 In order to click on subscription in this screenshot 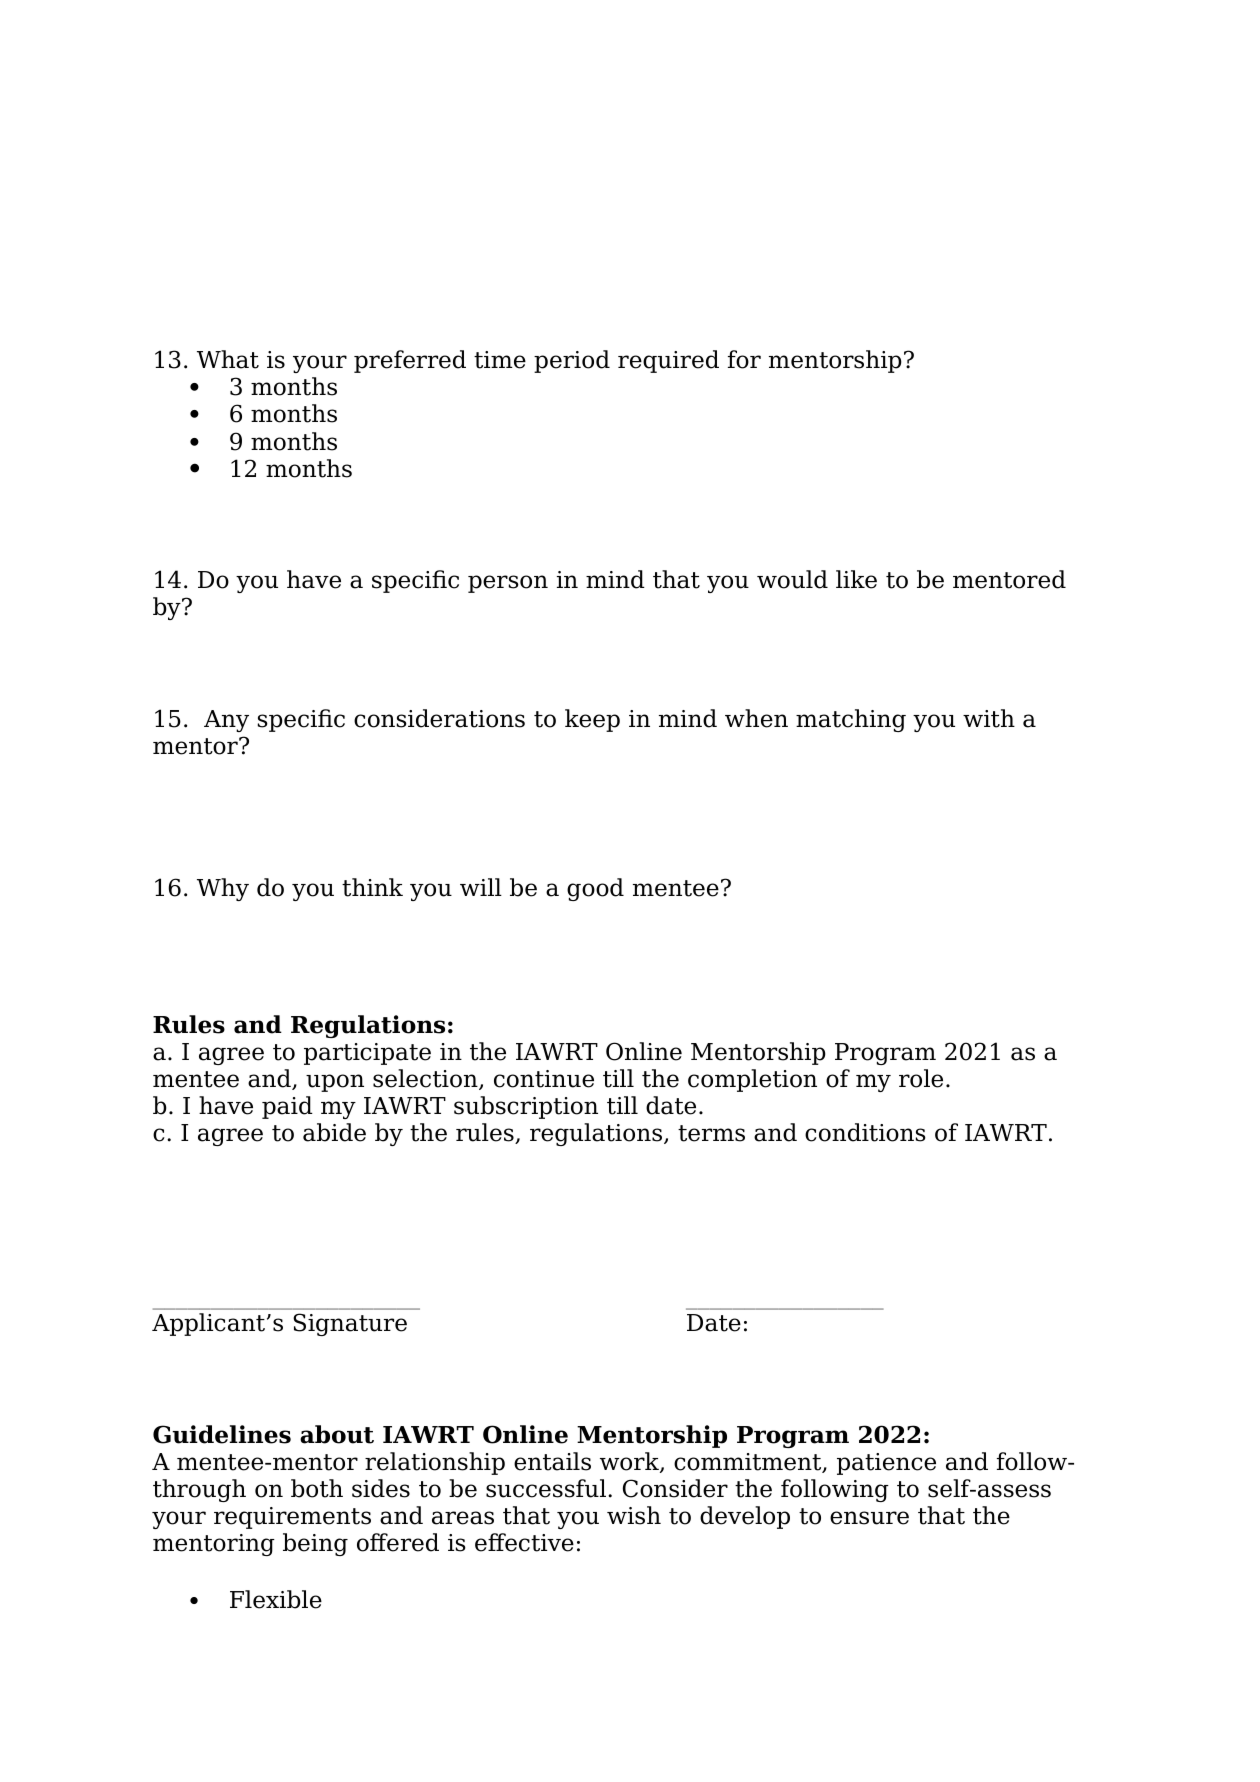, I will do `click(526, 1107)`.
